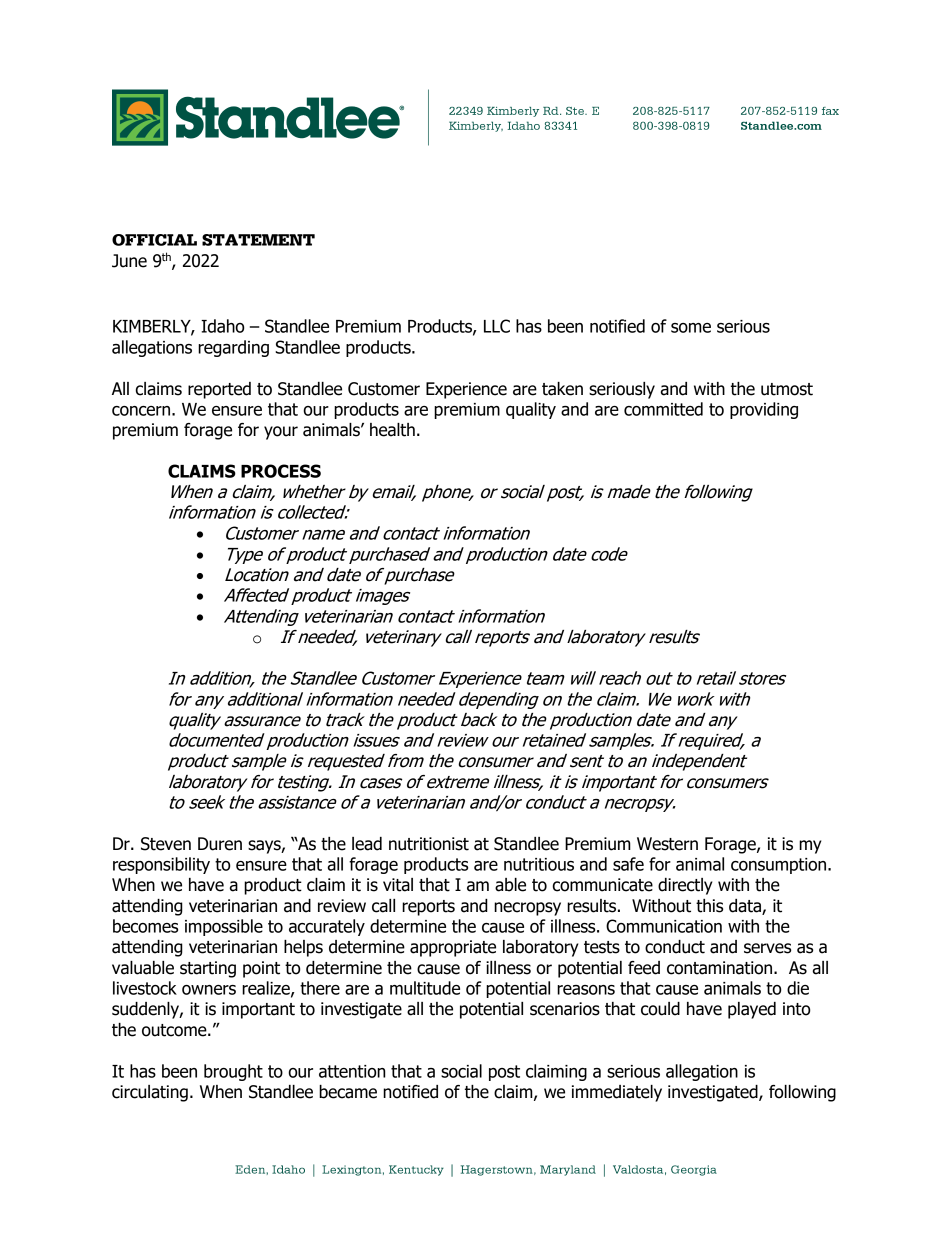 Image resolution: width=952 pixels, height=1233 pixels. Describe the element at coordinates (667, 844) in the document. I see `Western` at that location.
